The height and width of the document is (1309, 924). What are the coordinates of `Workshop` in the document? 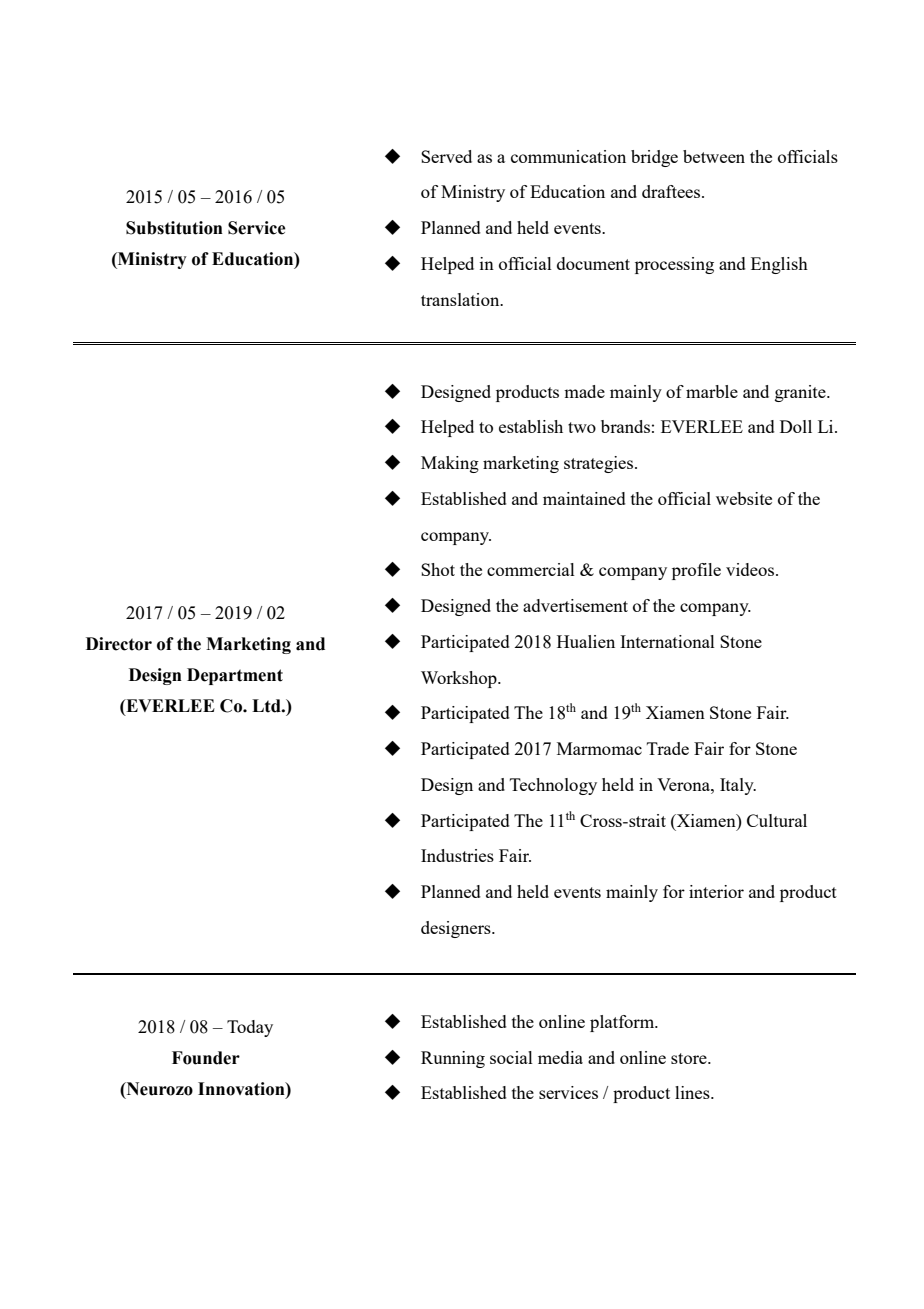 It's located at (460, 679).
